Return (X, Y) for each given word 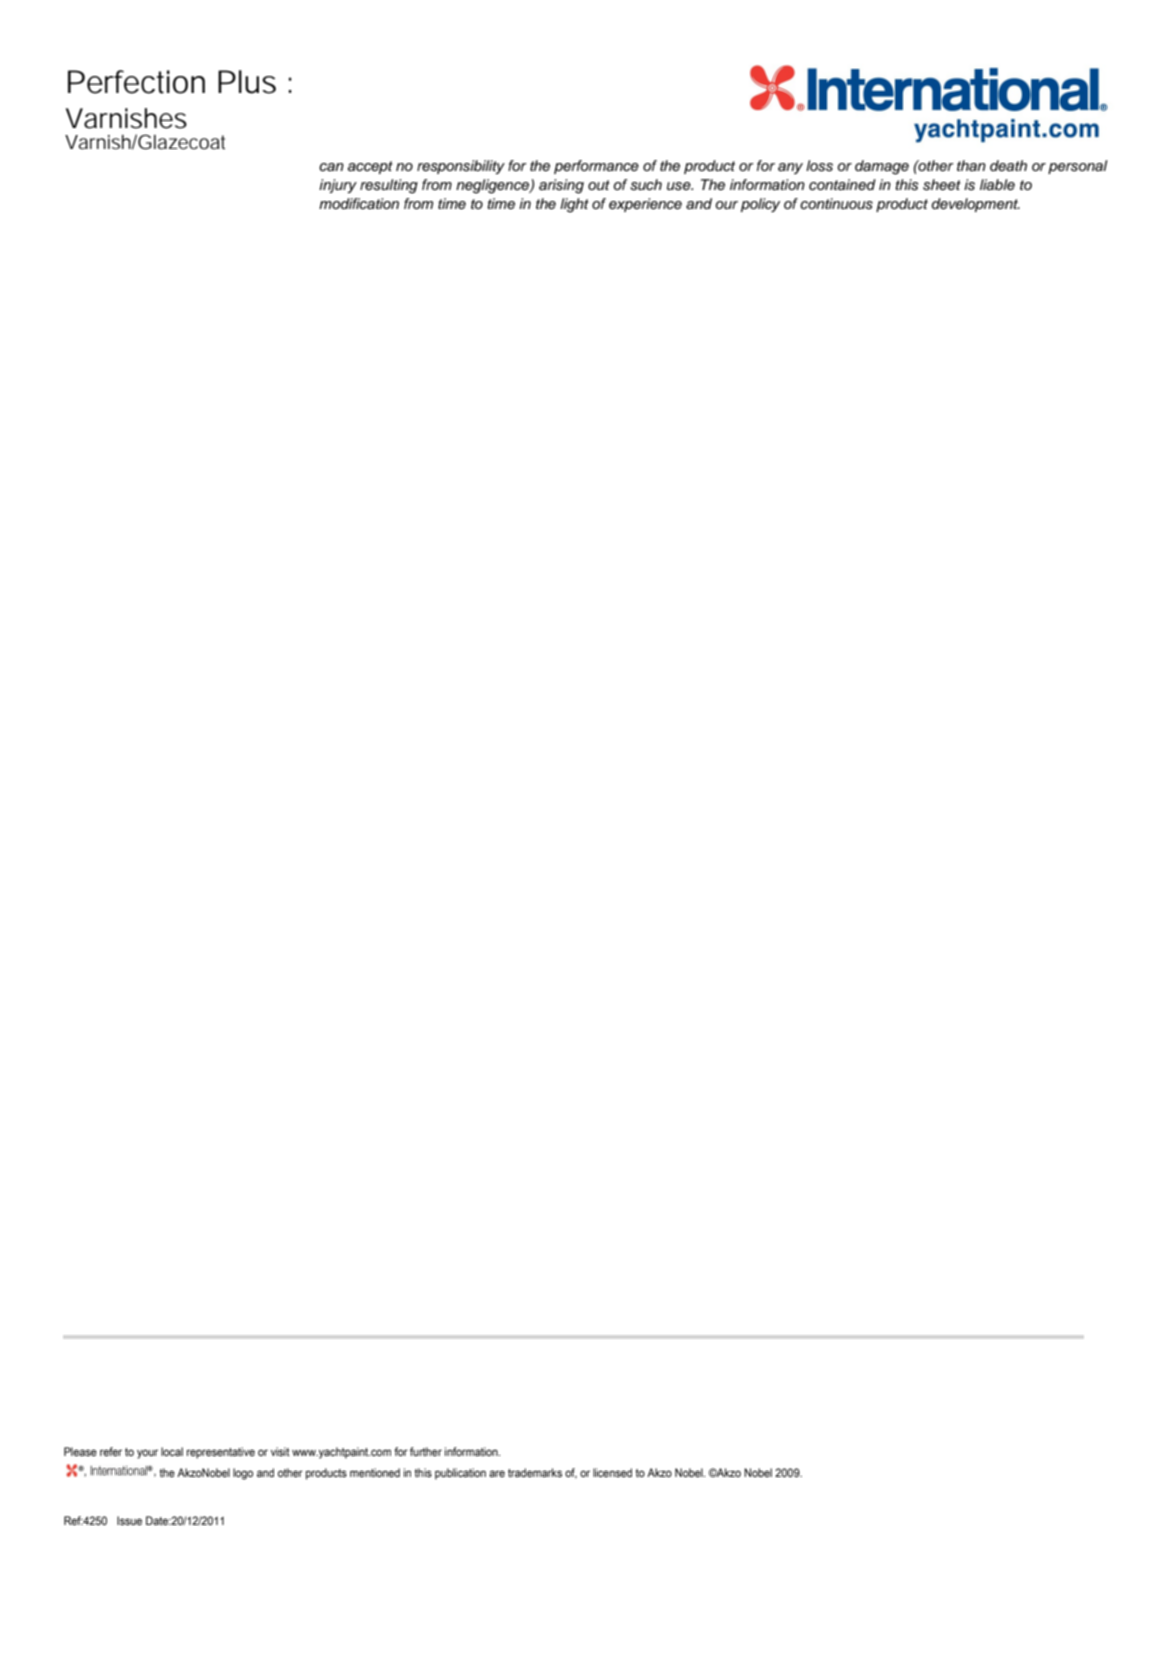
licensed (612, 1472)
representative (221, 1453)
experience (645, 205)
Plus (247, 82)
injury (338, 186)
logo (243, 1474)
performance (596, 167)
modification (359, 203)
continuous (836, 204)
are (497, 1473)
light (574, 205)
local (172, 1451)
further (426, 1451)
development (976, 205)
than (971, 165)
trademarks (535, 1472)
